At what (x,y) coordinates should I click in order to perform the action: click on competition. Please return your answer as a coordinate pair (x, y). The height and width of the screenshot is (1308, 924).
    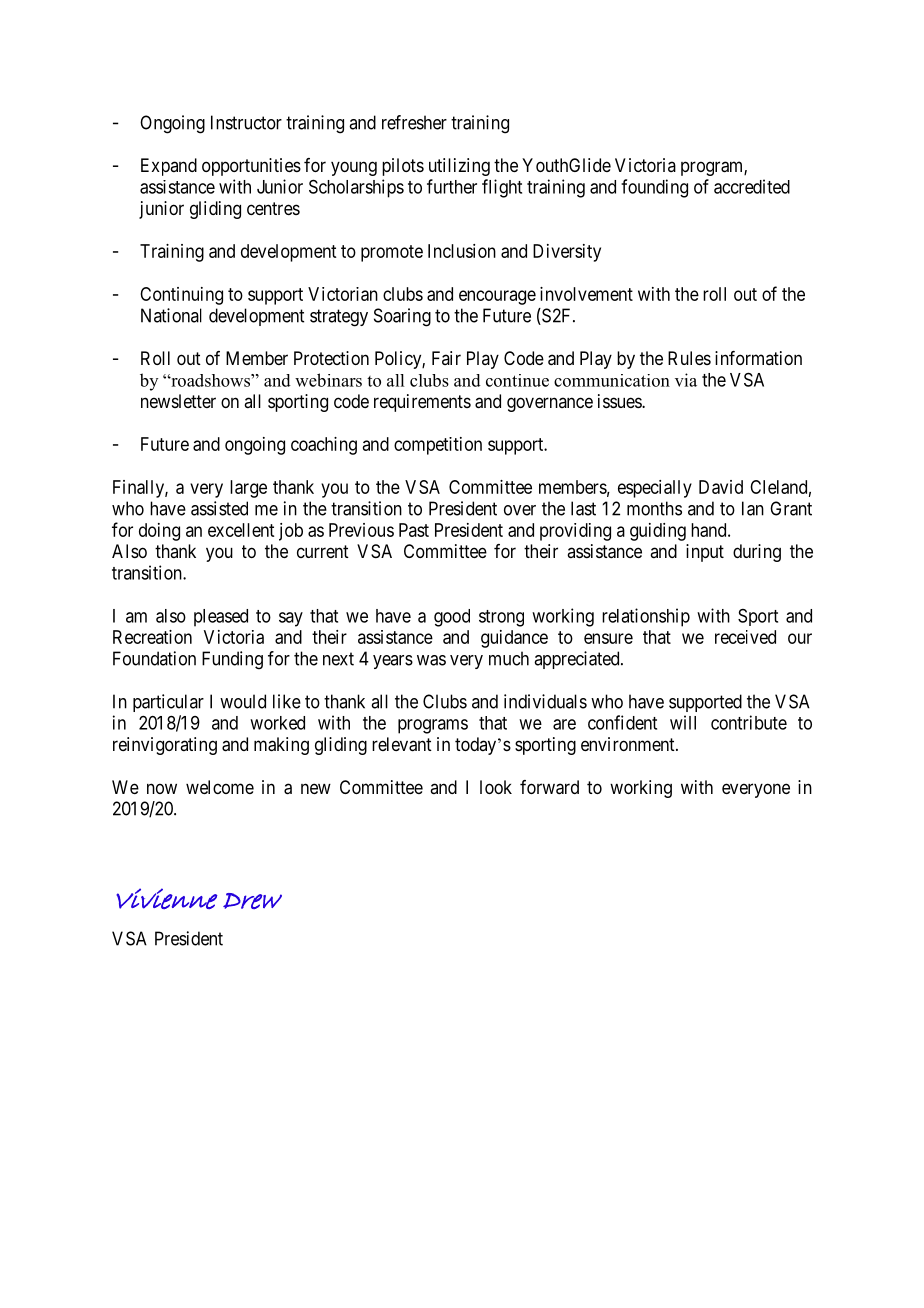
    Looking at the image, I should click on (438, 446).
